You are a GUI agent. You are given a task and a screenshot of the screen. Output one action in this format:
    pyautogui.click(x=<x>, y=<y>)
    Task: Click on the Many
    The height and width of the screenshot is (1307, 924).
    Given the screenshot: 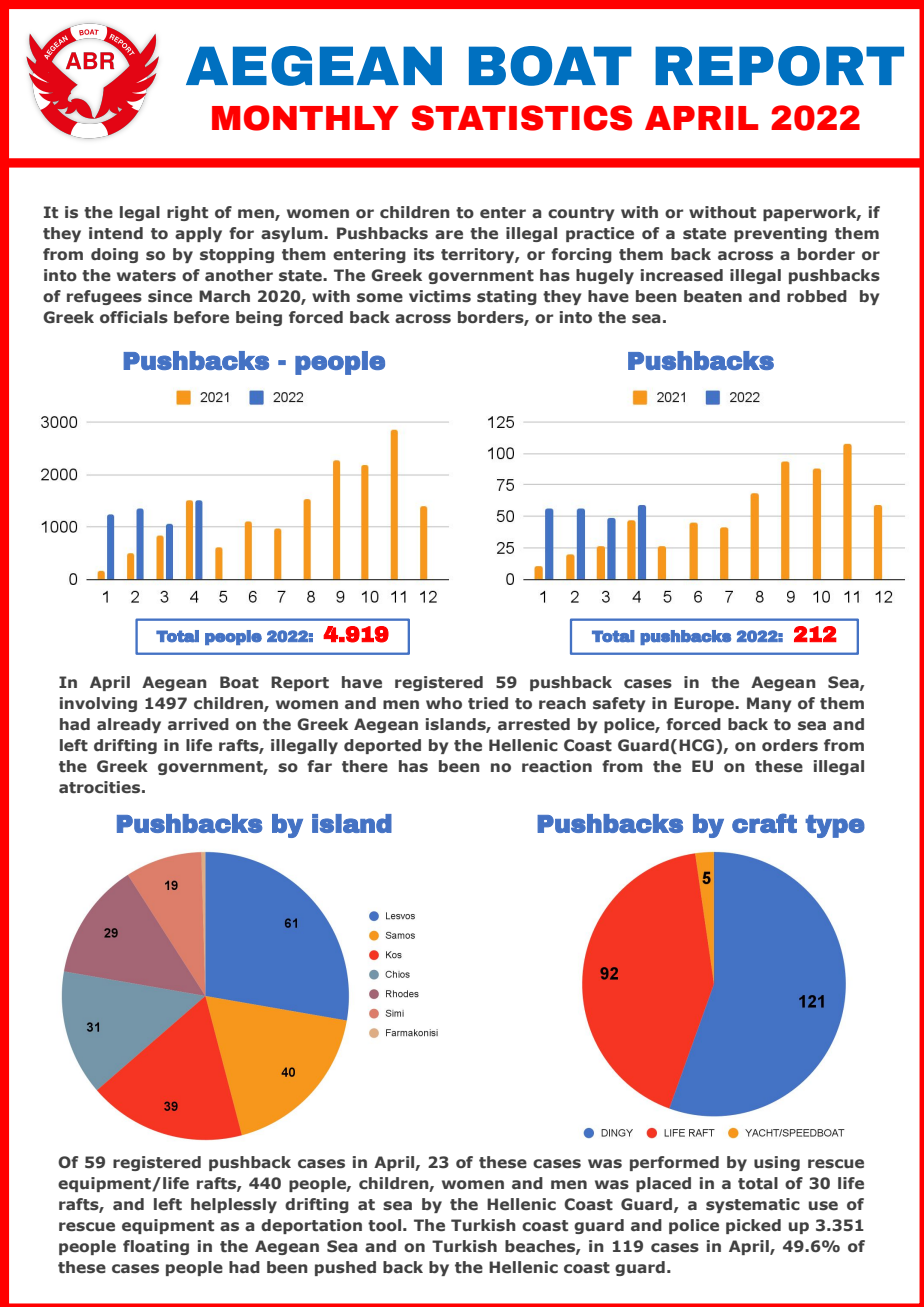 What is the action you would take?
    pyautogui.click(x=769, y=704)
